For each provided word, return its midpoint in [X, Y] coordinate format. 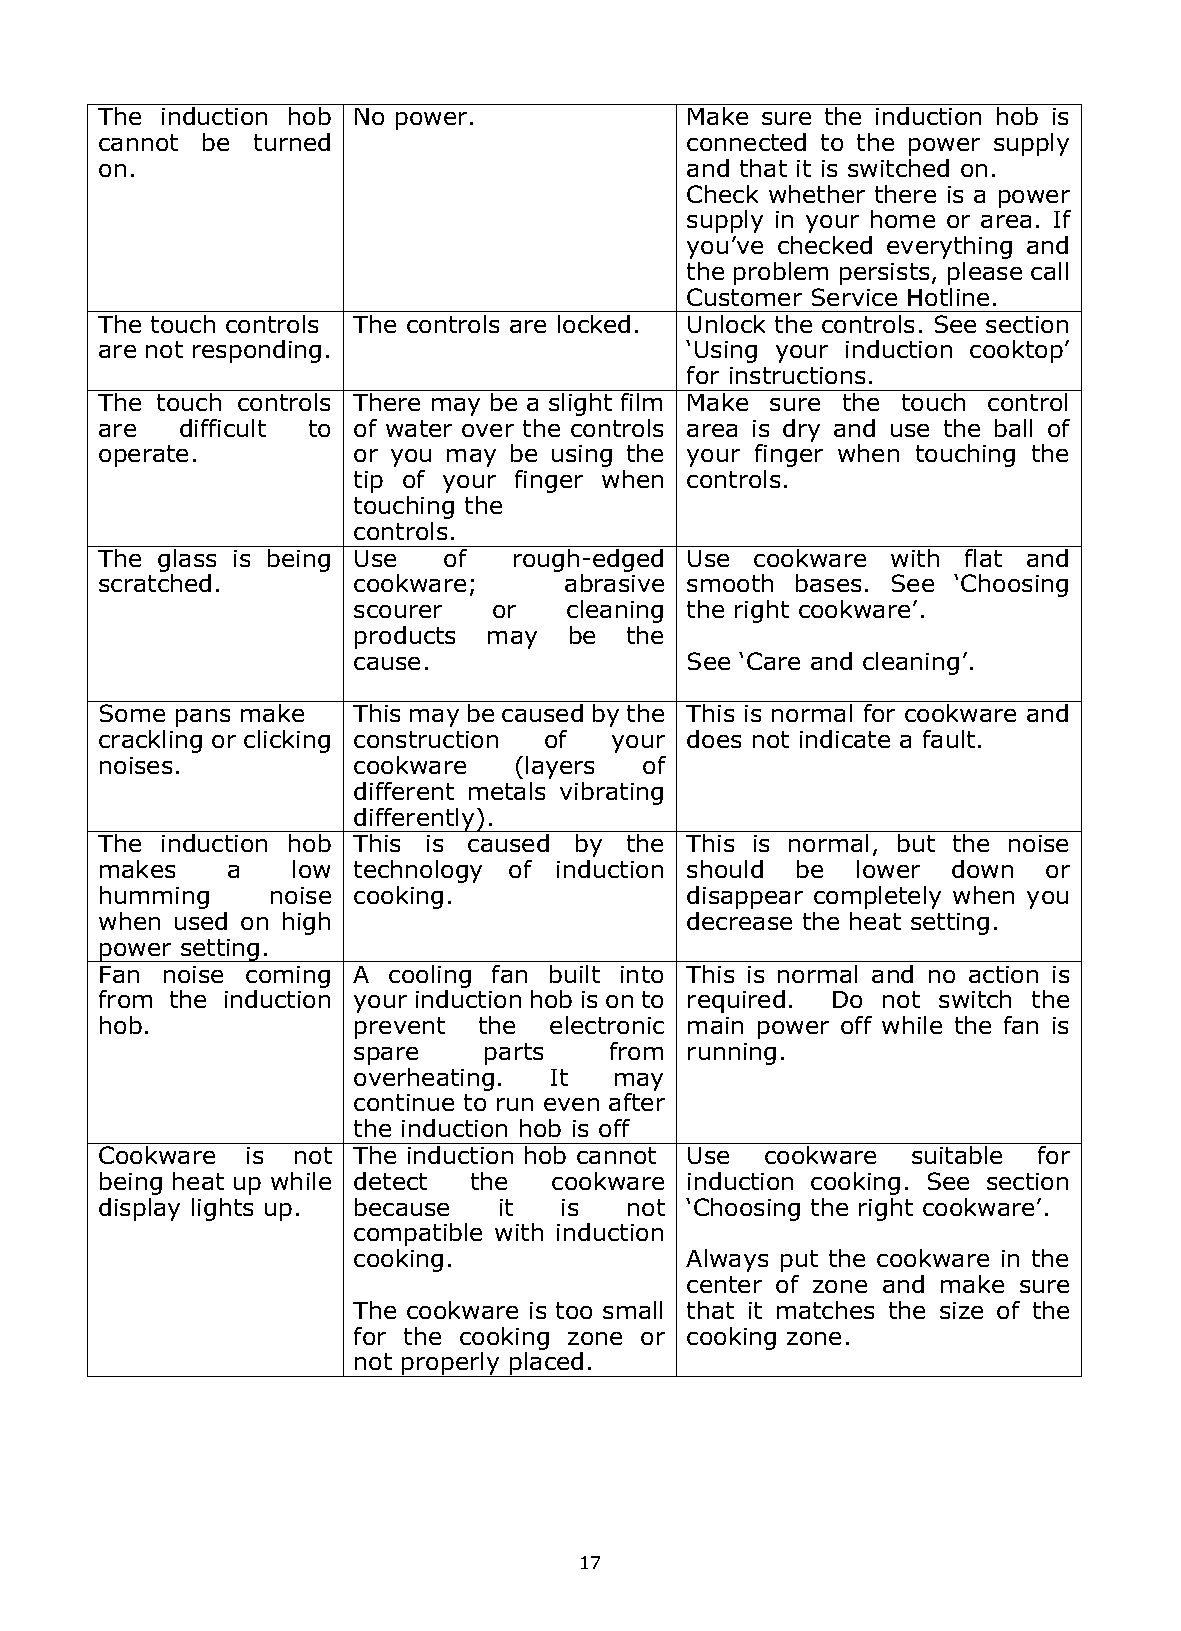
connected [746, 142]
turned [292, 142]
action [1003, 974]
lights [222, 1209]
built [575, 974]
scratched [155, 583]
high [306, 923]
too [574, 1310]
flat [983, 558]
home [903, 219]
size [961, 1310]
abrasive [614, 583]
